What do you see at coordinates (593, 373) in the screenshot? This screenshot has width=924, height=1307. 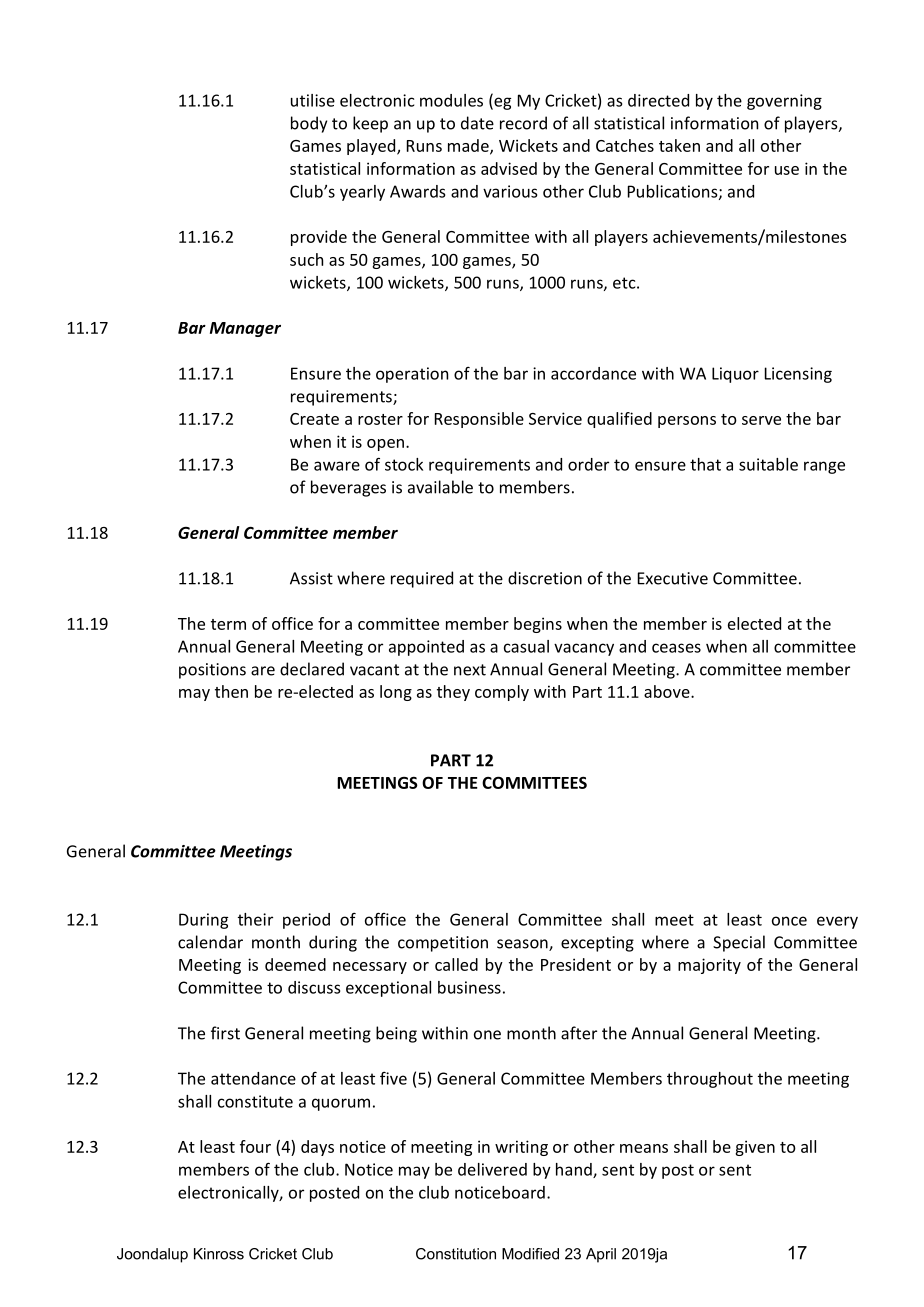 I see `accordance` at bounding box center [593, 373].
